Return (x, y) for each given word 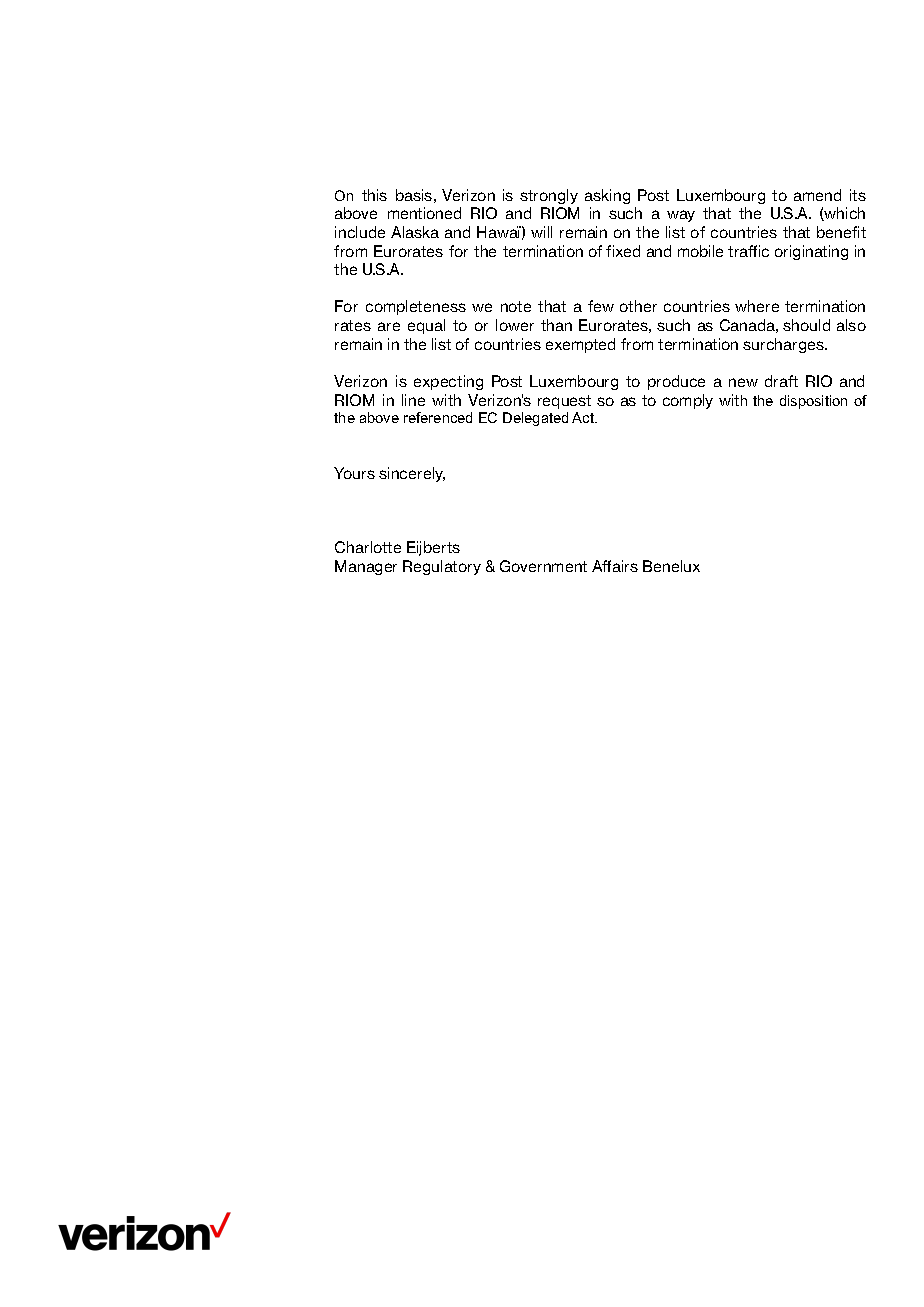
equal (426, 326)
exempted (580, 345)
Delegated (535, 419)
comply (688, 401)
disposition (813, 402)
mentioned (424, 213)
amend (817, 195)
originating (811, 252)
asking (607, 196)
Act (584, 417)
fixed (623, 251)
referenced (438, 417)
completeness (416, 307)
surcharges (784, 345)
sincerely (412, 474)
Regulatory (442, 567)
